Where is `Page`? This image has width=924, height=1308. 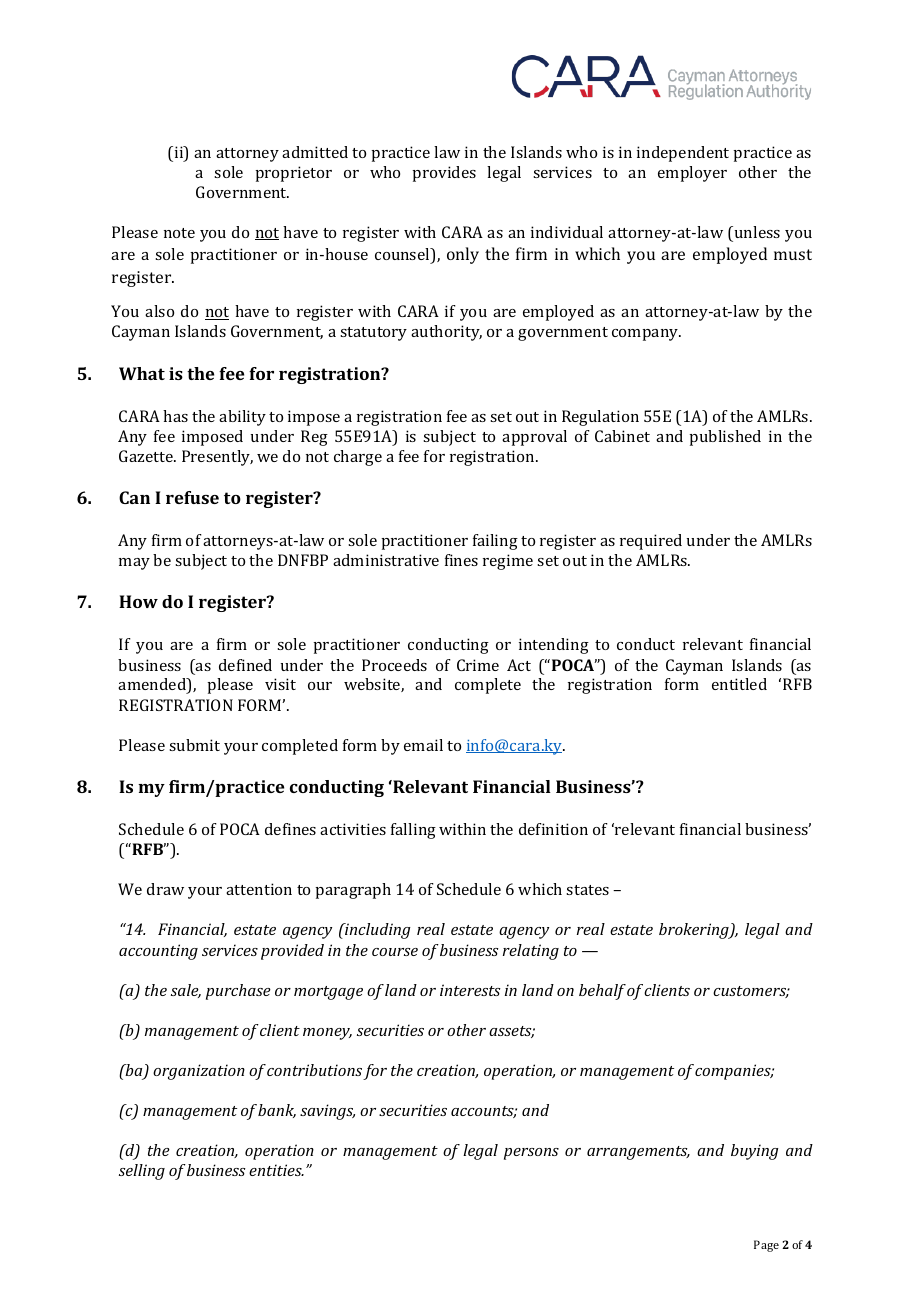 Page is located at coordinates (766, 1246).
